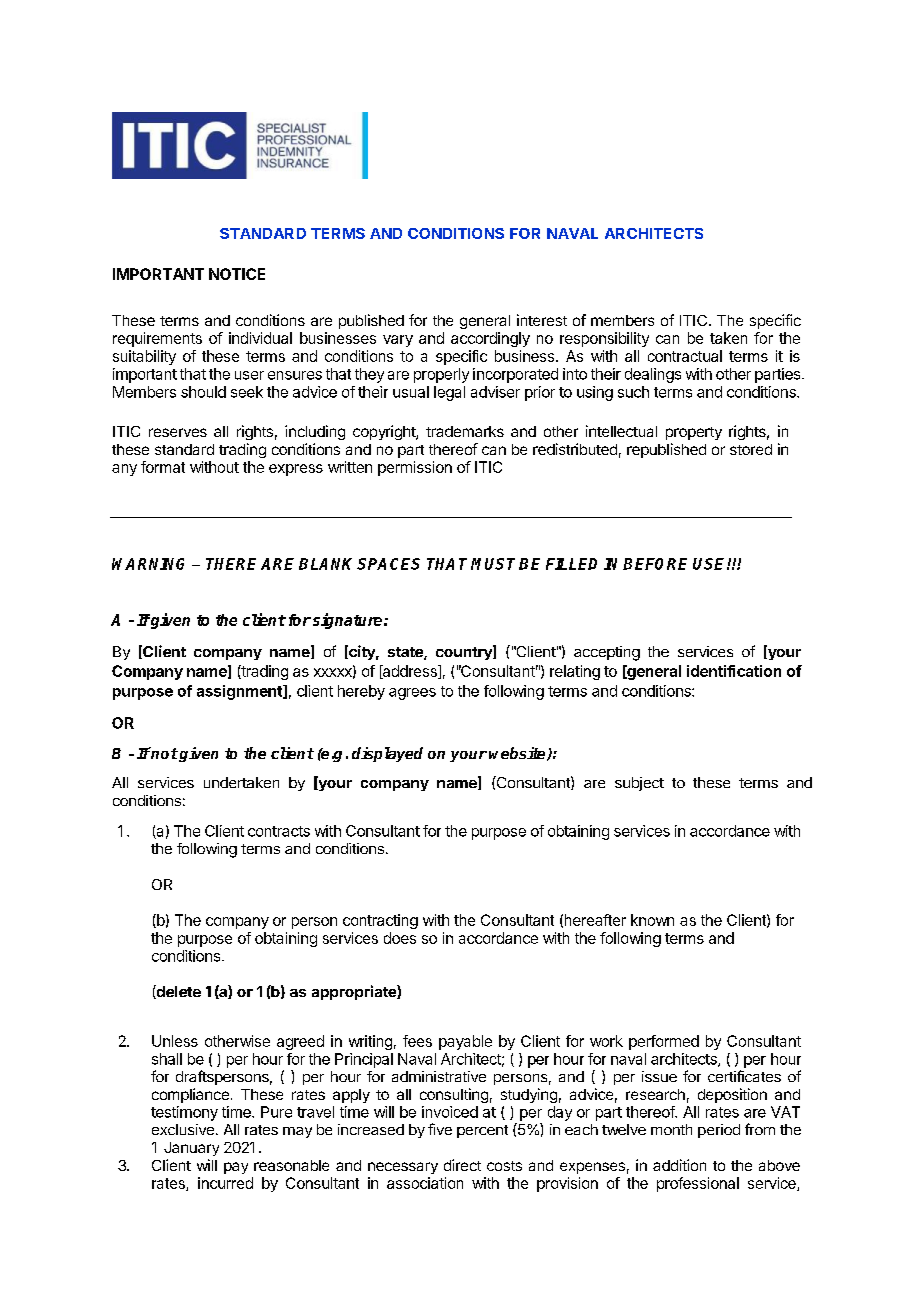 The width and height of the screenshot is (924, 1308). Describe the element at coordinates (734, 671) in the screenshot. I see `identification` at that location.
